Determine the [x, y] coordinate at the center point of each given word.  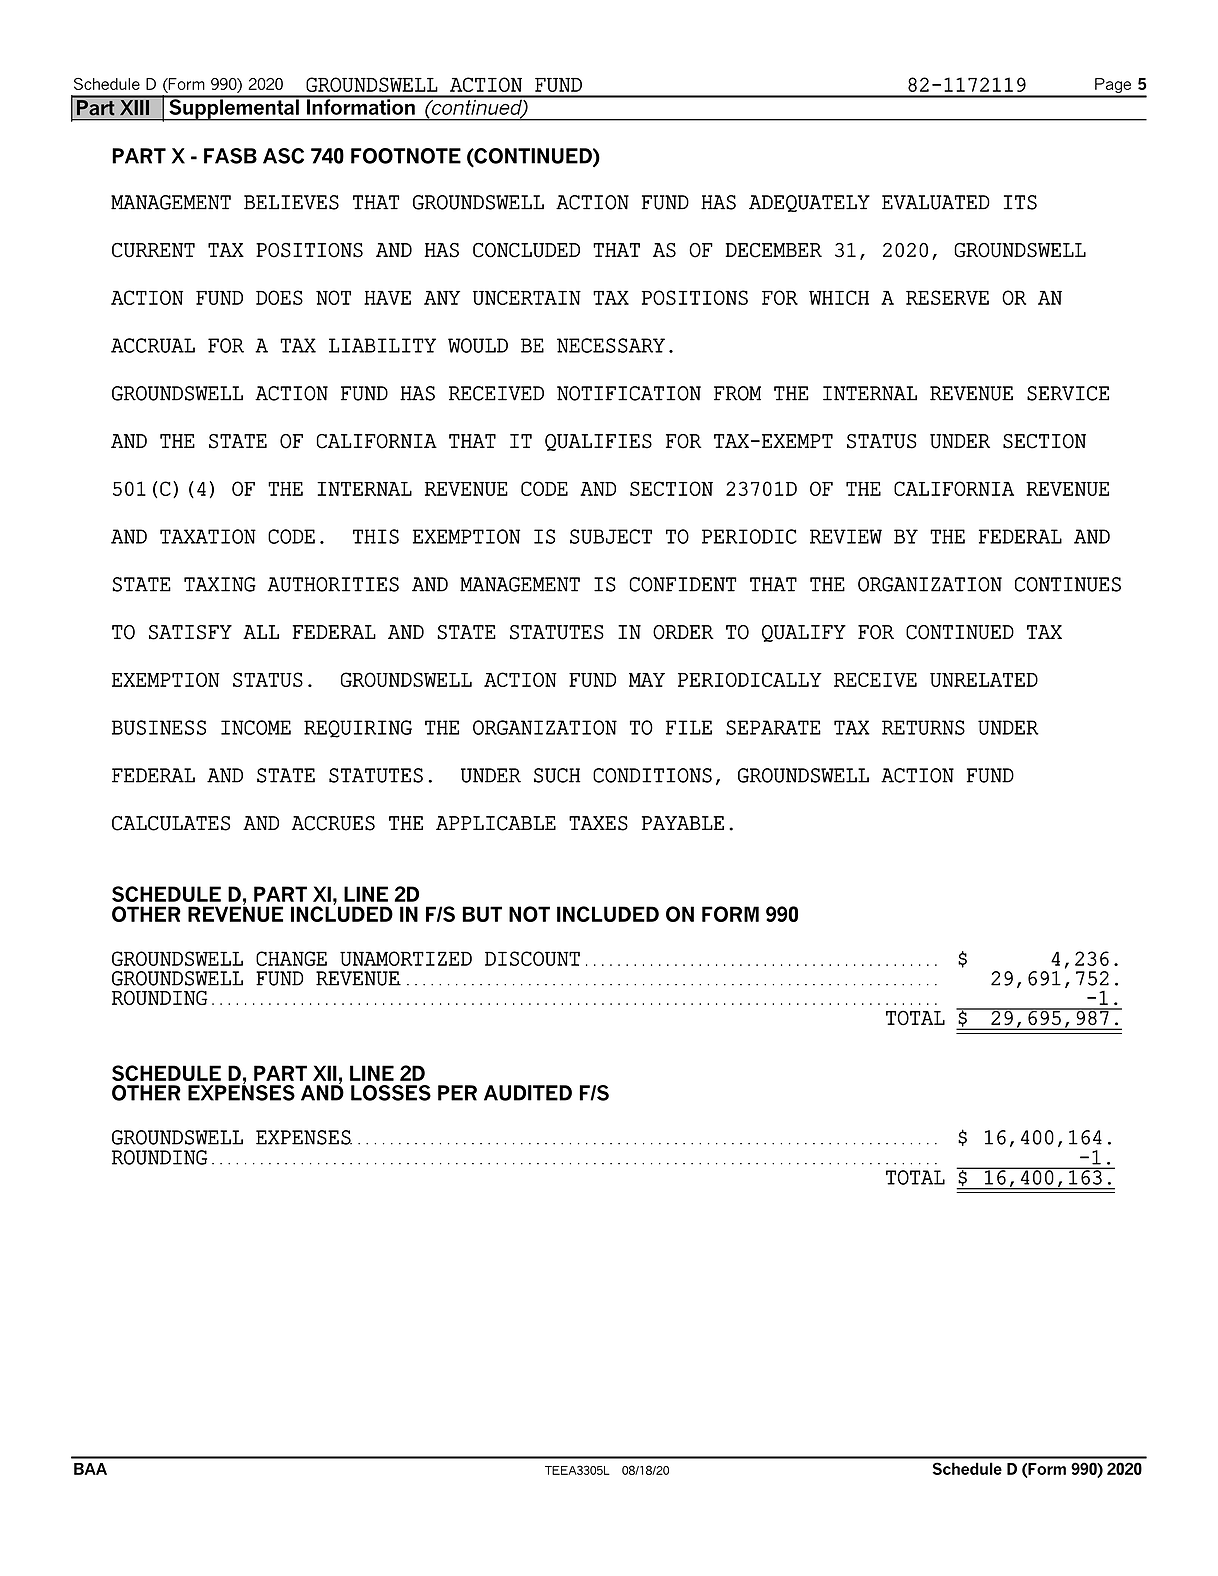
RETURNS [923, 727]
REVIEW [846, 536]
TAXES [598, 823]
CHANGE [291, 958]
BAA [90, 1469]
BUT [482, 914]
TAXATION [208, 536]
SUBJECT [611, 536]
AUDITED [528, 1093]
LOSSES [391, 1093]
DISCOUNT [532, 958]
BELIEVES [291, 202]
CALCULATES [171, 823]
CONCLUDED [526, 250]
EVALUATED [936, 202]
